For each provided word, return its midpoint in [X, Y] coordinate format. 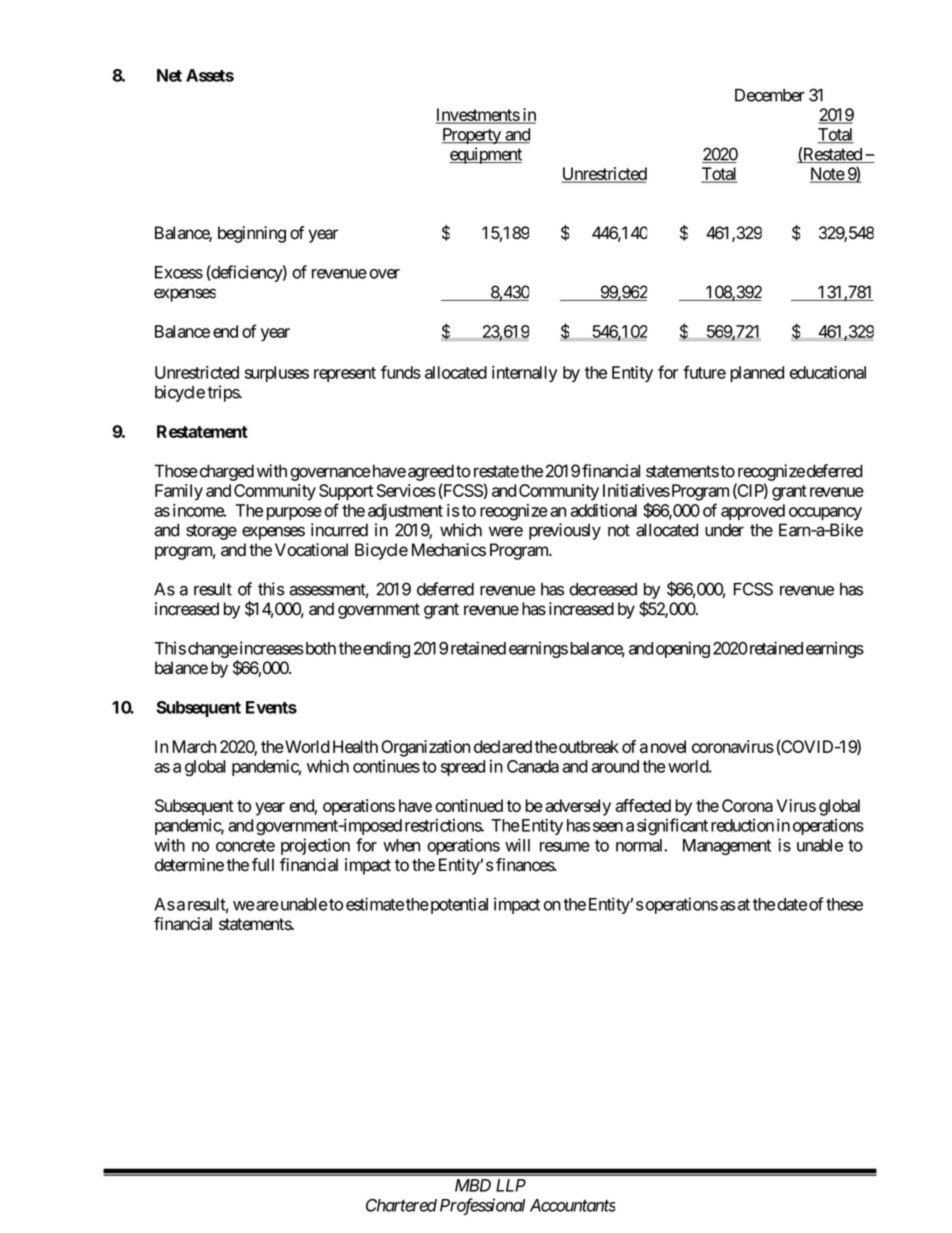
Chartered [401, 1205]
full [263, 864]
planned [757, 374]
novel [668, 746]
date [792, 904]
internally [524, 374]
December [770, 95]
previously [565, 531]
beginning [252, 234]
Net [169, 75]
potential [458, 905]
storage [211, 532]
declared [503, 746]
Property [472, 136]
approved [753, 512]
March [194, 746]
